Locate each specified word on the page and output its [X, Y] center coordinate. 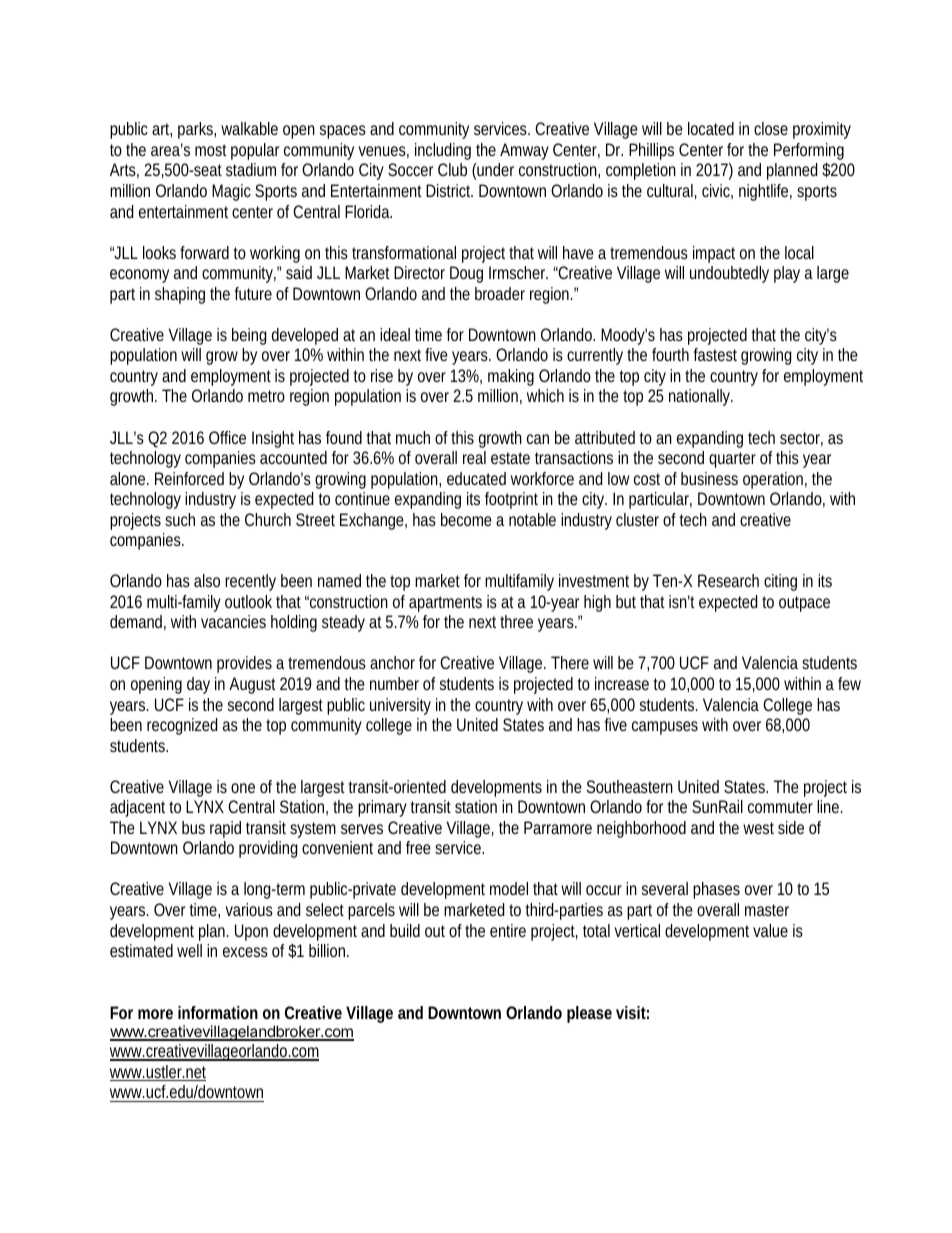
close [771, 128]
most [211, 150]
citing [780, 582]
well [189, 950]
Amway [524, 151]
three [516, 621]
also [207, 580]
